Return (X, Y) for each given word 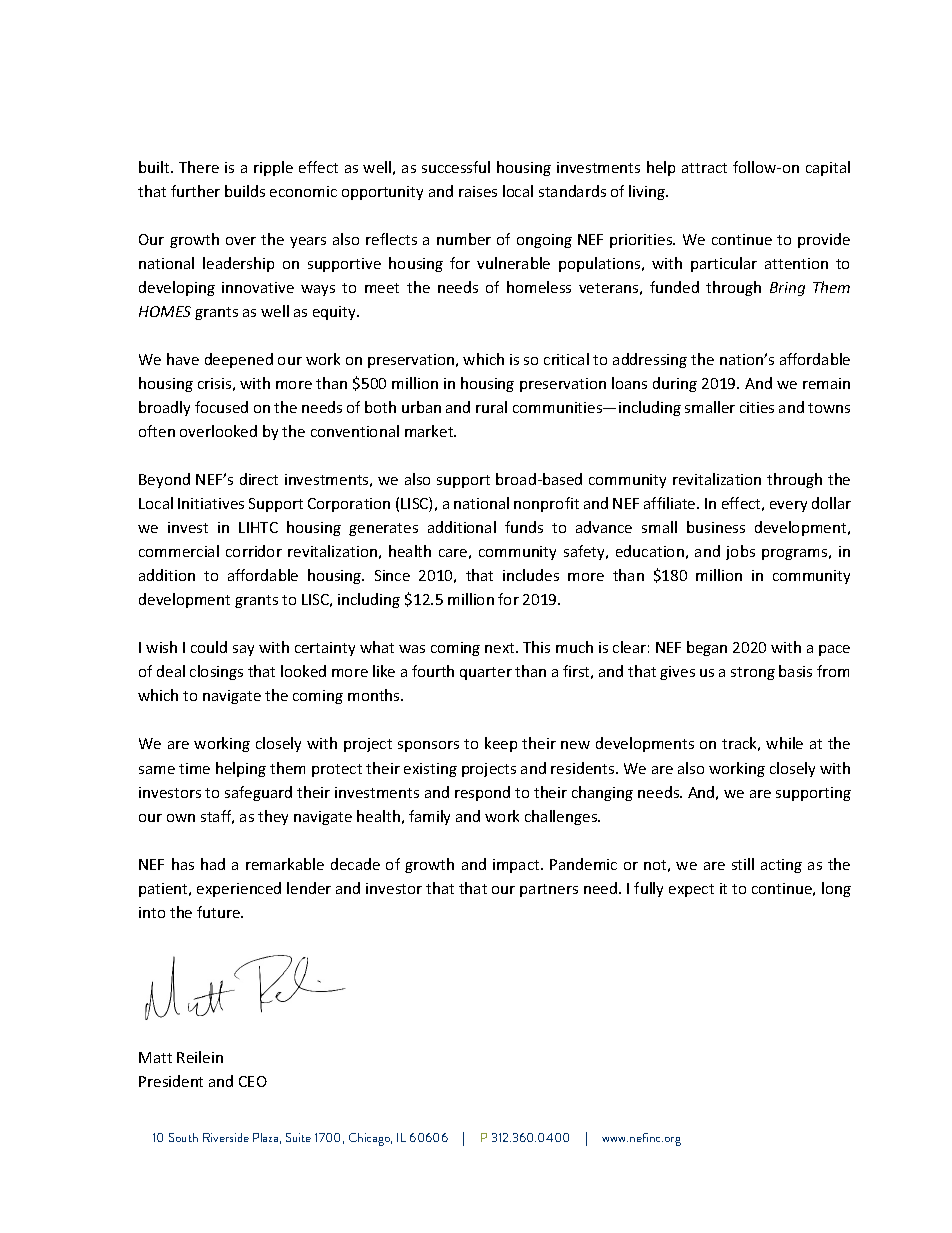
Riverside (226, 1137)
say (243, 650)
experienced (239, 889)
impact (517, 866)
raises (478, 191)
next (501, 648)
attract (704, 168)
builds (245, 191)
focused (221, 407)
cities (757, 407)
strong (753, 673)
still (743, 864)
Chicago (370, 1139)
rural (491, 407)
